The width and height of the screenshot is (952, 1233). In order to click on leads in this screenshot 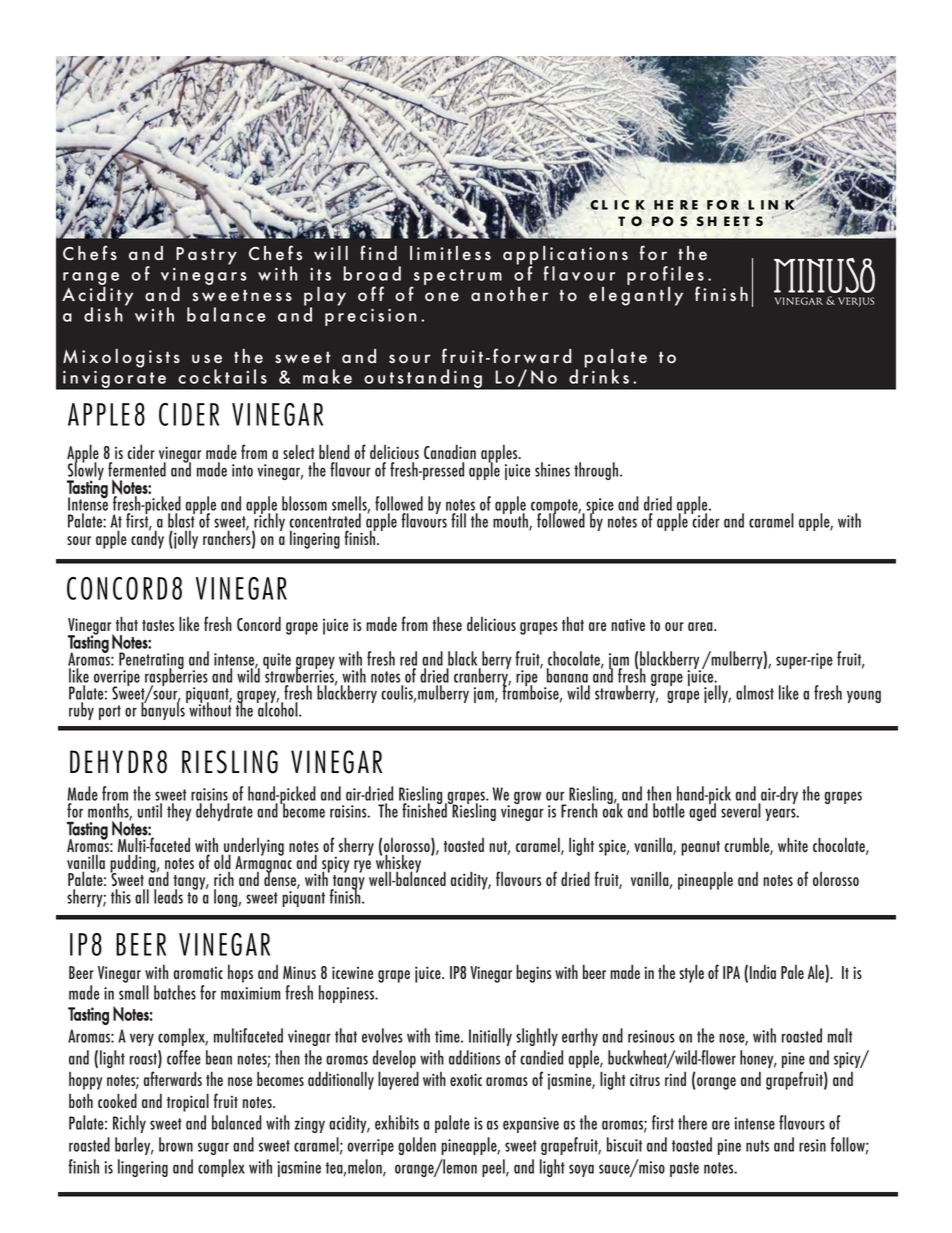, I will do `click(168, 896)`.
